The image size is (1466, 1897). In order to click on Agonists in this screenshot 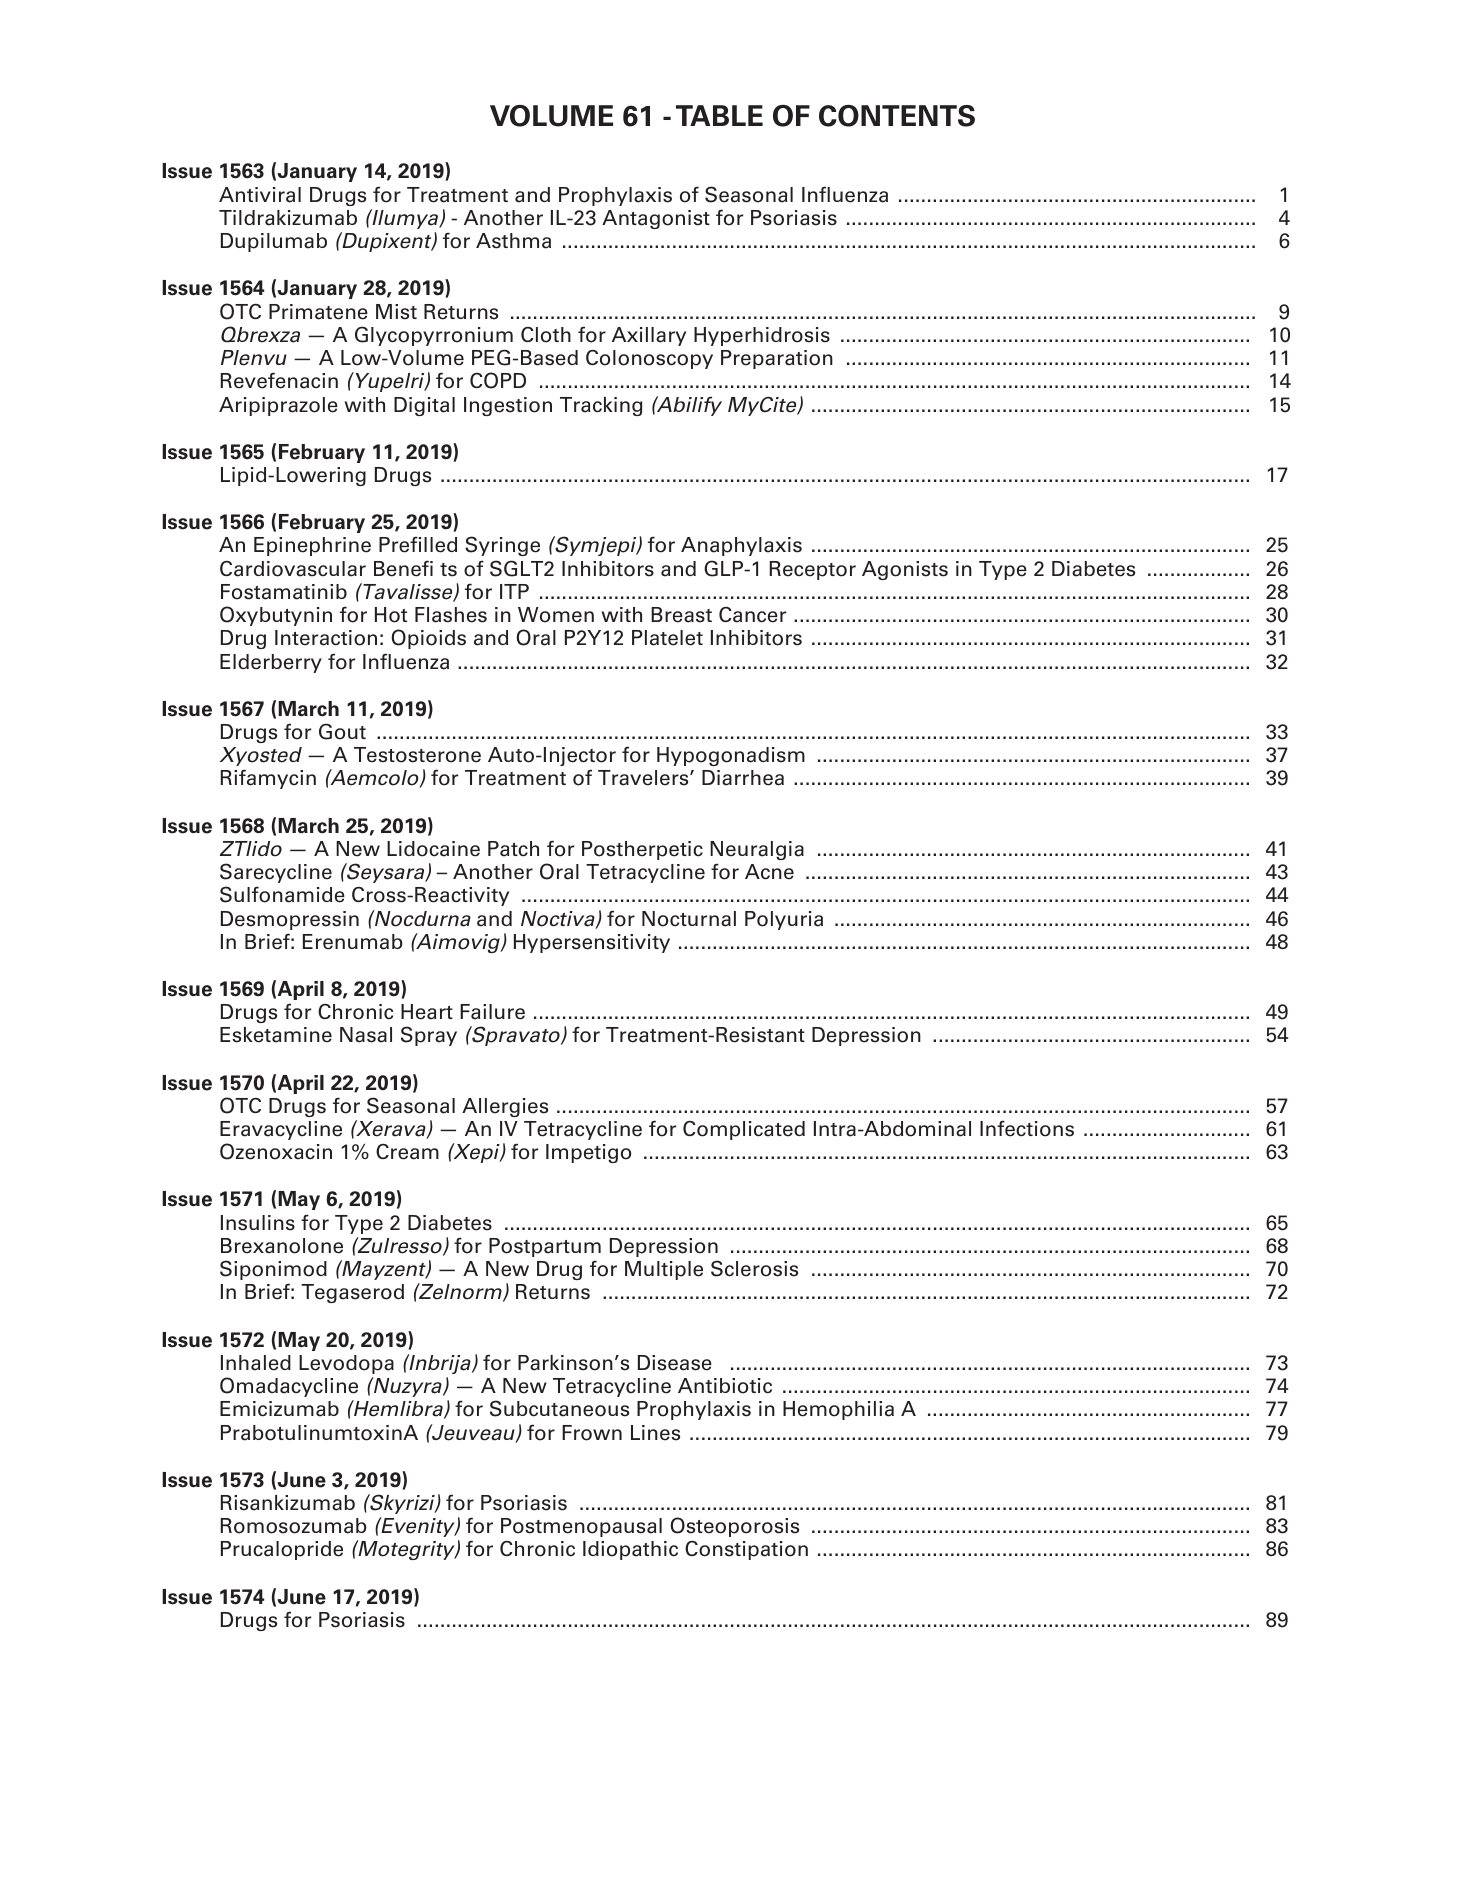, I will do `click(905, 570)`.
